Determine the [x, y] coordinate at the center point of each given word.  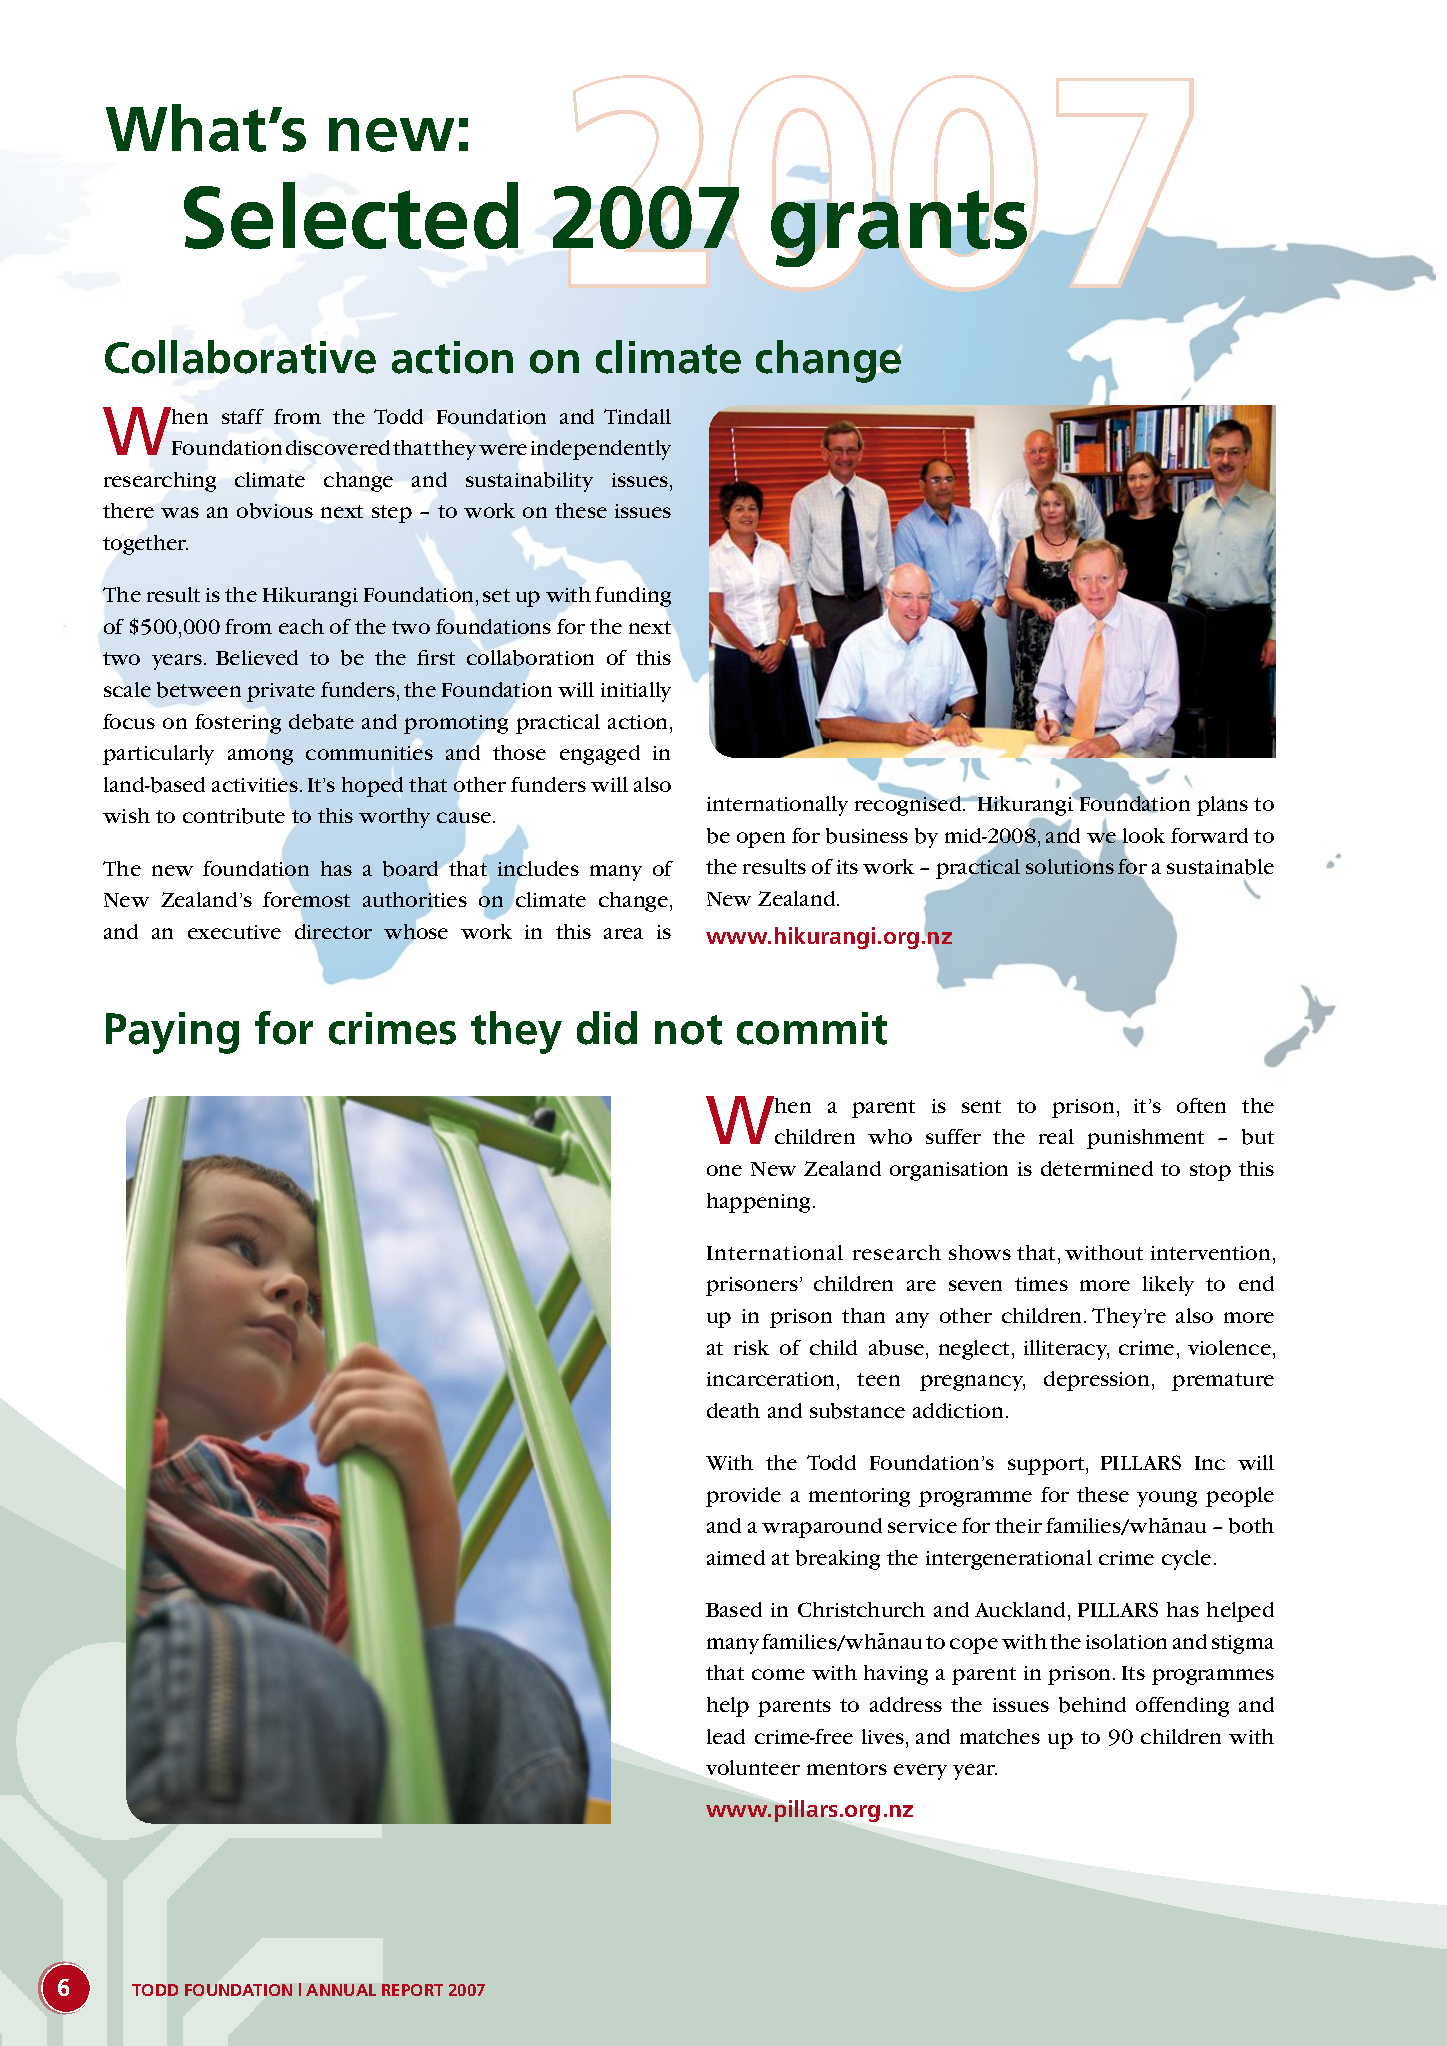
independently [601, 450]
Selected [351, 215]
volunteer [753, 1767]
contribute [234, 816]
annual [341, 1990]
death [733, 1410]
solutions [1070, 865]
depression [1098, 1381]
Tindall [637, 416]
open [761, 840]
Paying [172, 1033]
